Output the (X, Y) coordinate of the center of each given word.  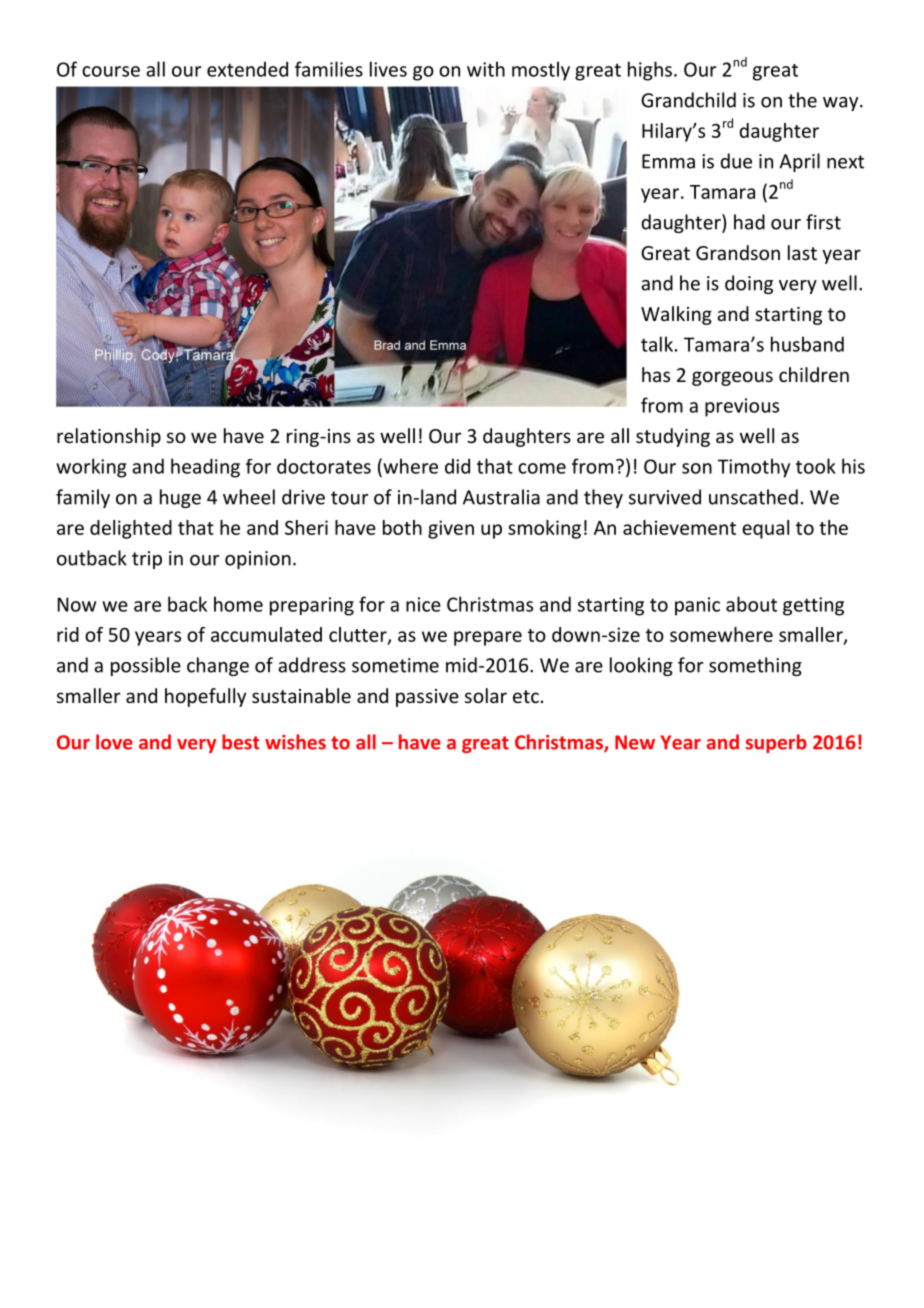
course (111, 71)
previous (742, 407)
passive (427, 698)
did (457, 466)
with (486, 69)
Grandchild (688, 100)
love (114, 742)
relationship (109, 437)
